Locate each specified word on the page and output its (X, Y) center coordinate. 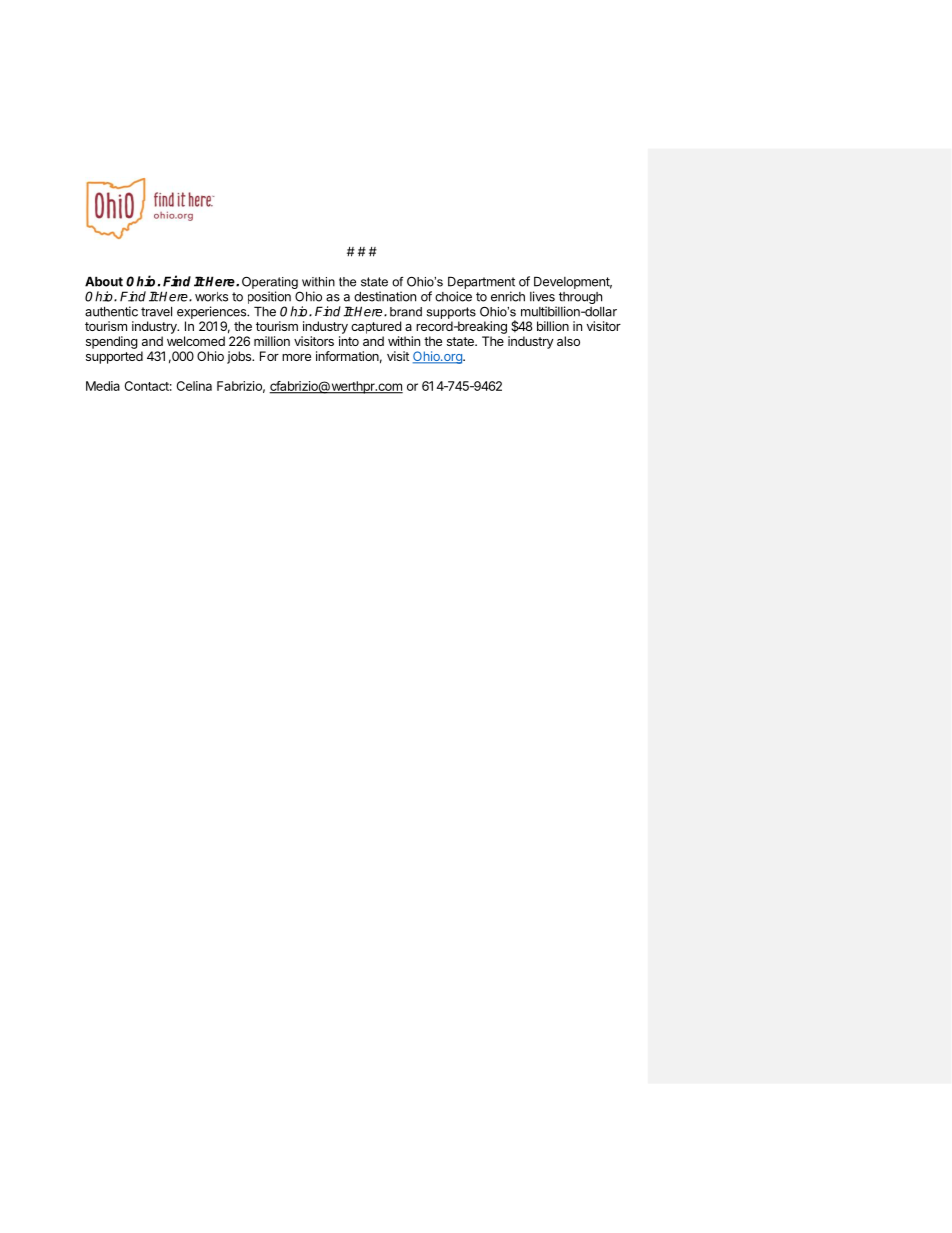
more (296, 357)
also (568, 341)
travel (156, 311)
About (104, 281)
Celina (194, 386)
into (349, 341)
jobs (240, 357)
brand (406, 312)
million (272, 341)
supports (451, 313)
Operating (270, 282)
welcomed (196, 341)
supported (114, 357)
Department (481, 282)
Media (103, 386)
